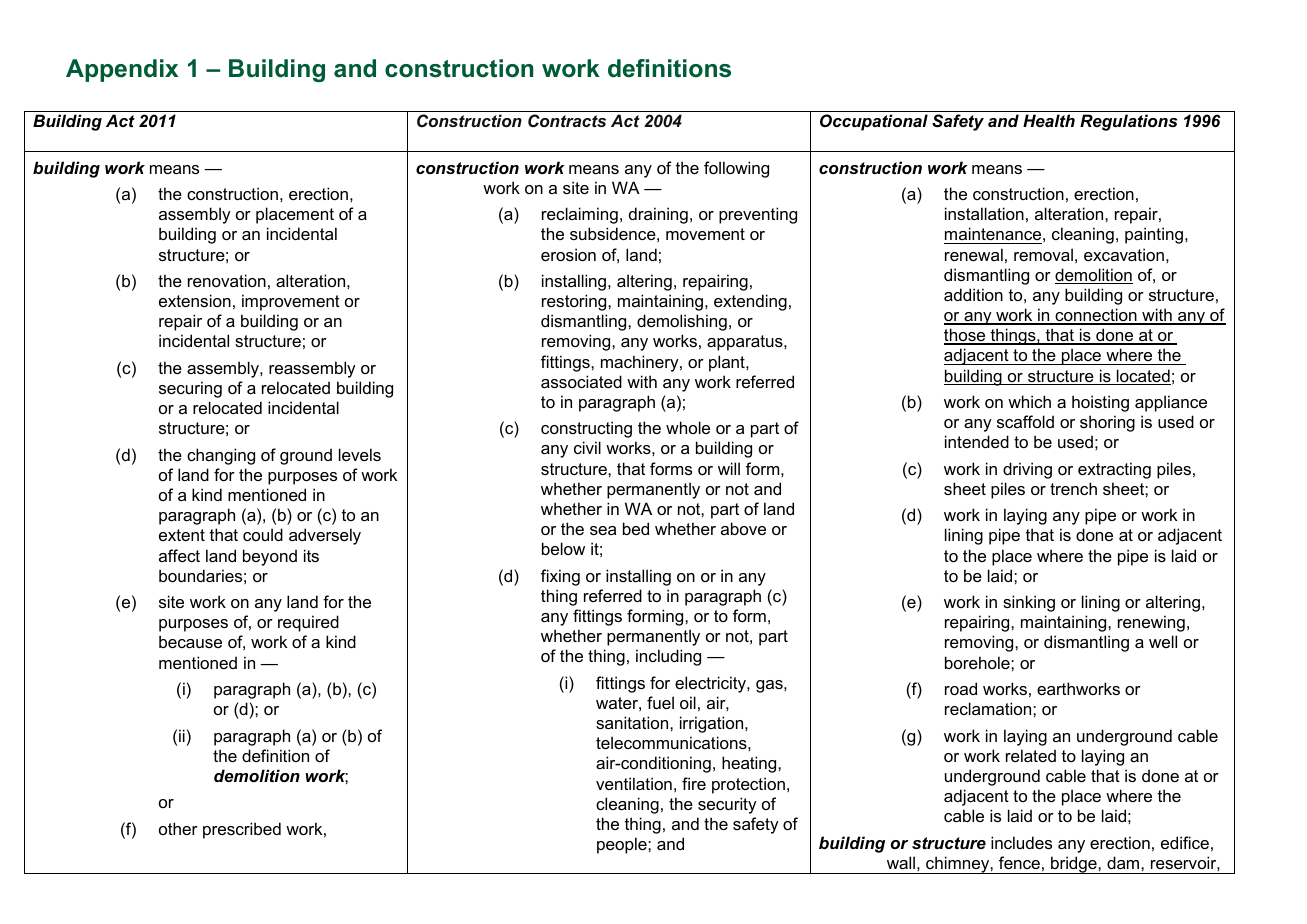 This image has width=1307, height=924. I want to click on driving, so click(1027, 470).
